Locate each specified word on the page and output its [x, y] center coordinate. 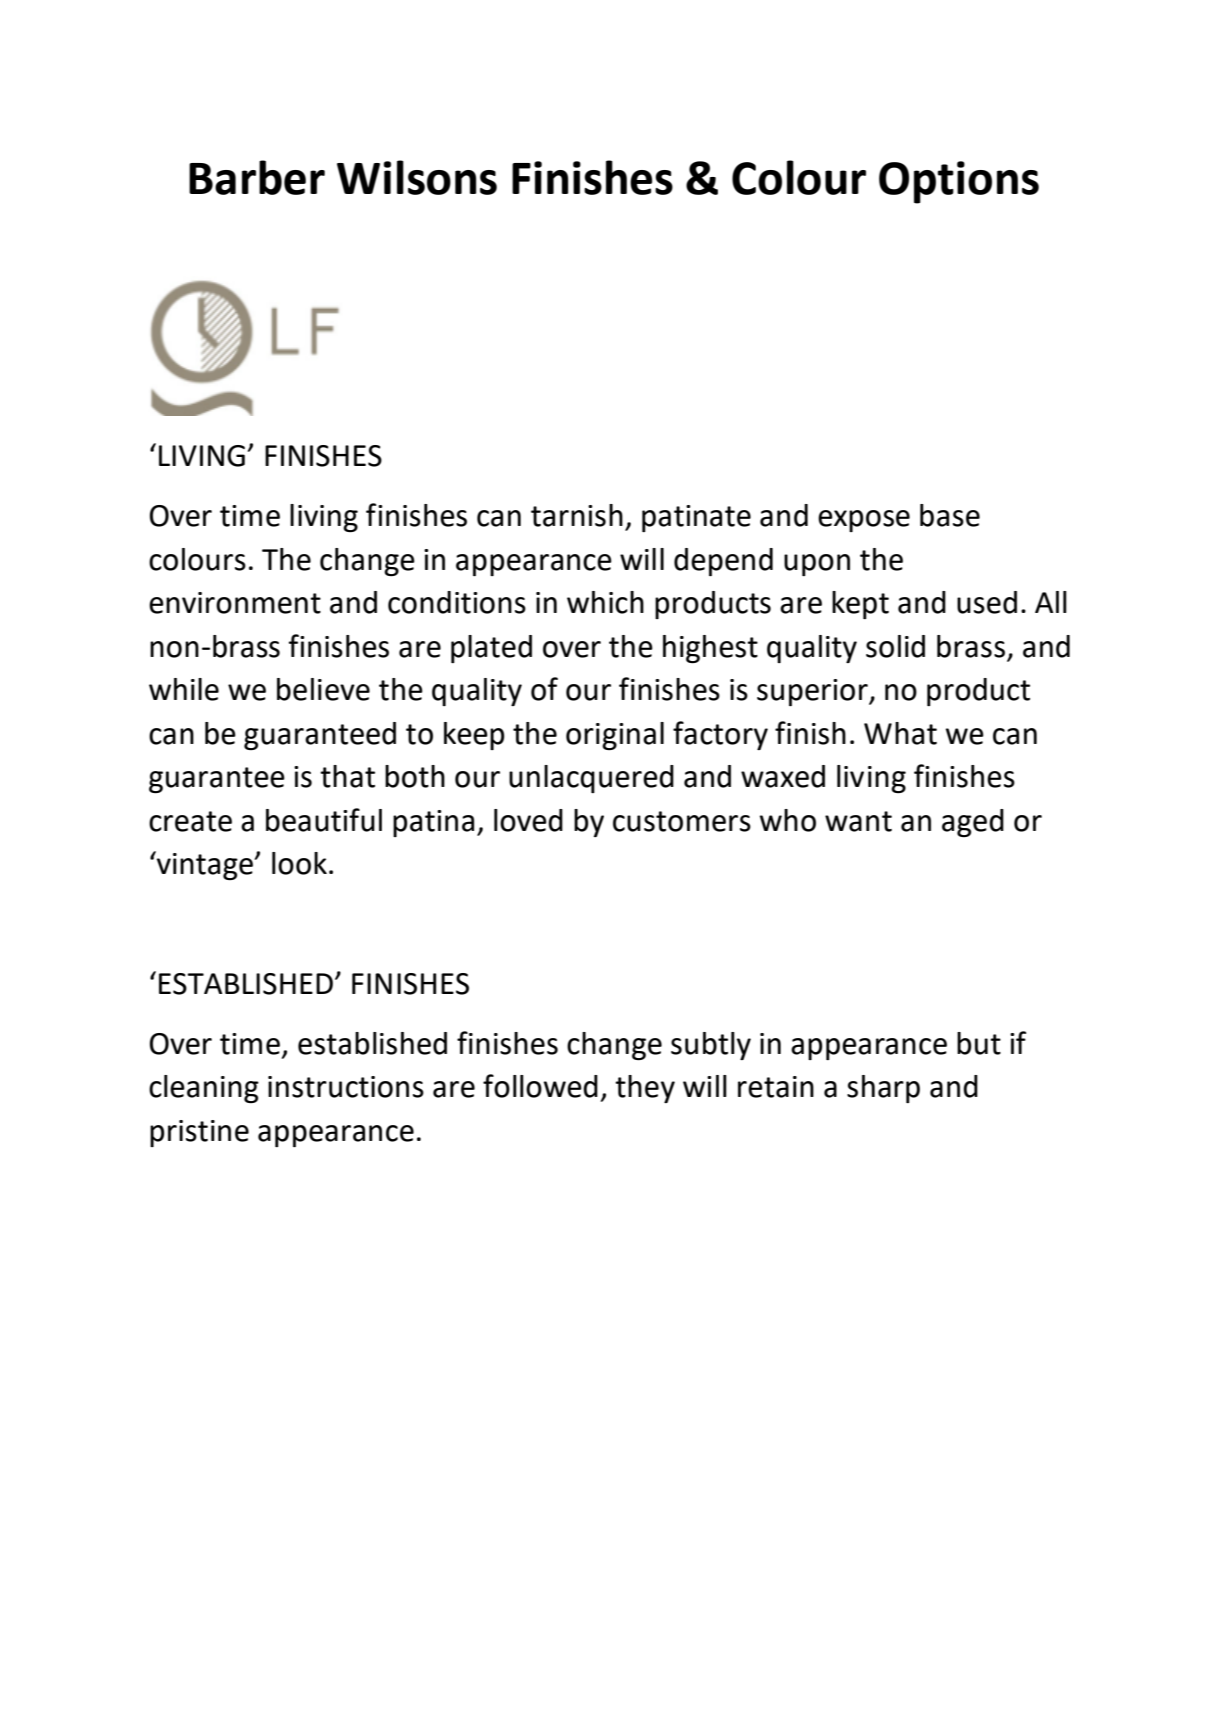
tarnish [577, 515]
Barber [257, 177]
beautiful [324, 820]
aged [973, 823]
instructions [346, 1087]
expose [864, 521]
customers [682, 821]
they [645, 1089]
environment [235, 603]
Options [959, 182]
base [950, 515]
